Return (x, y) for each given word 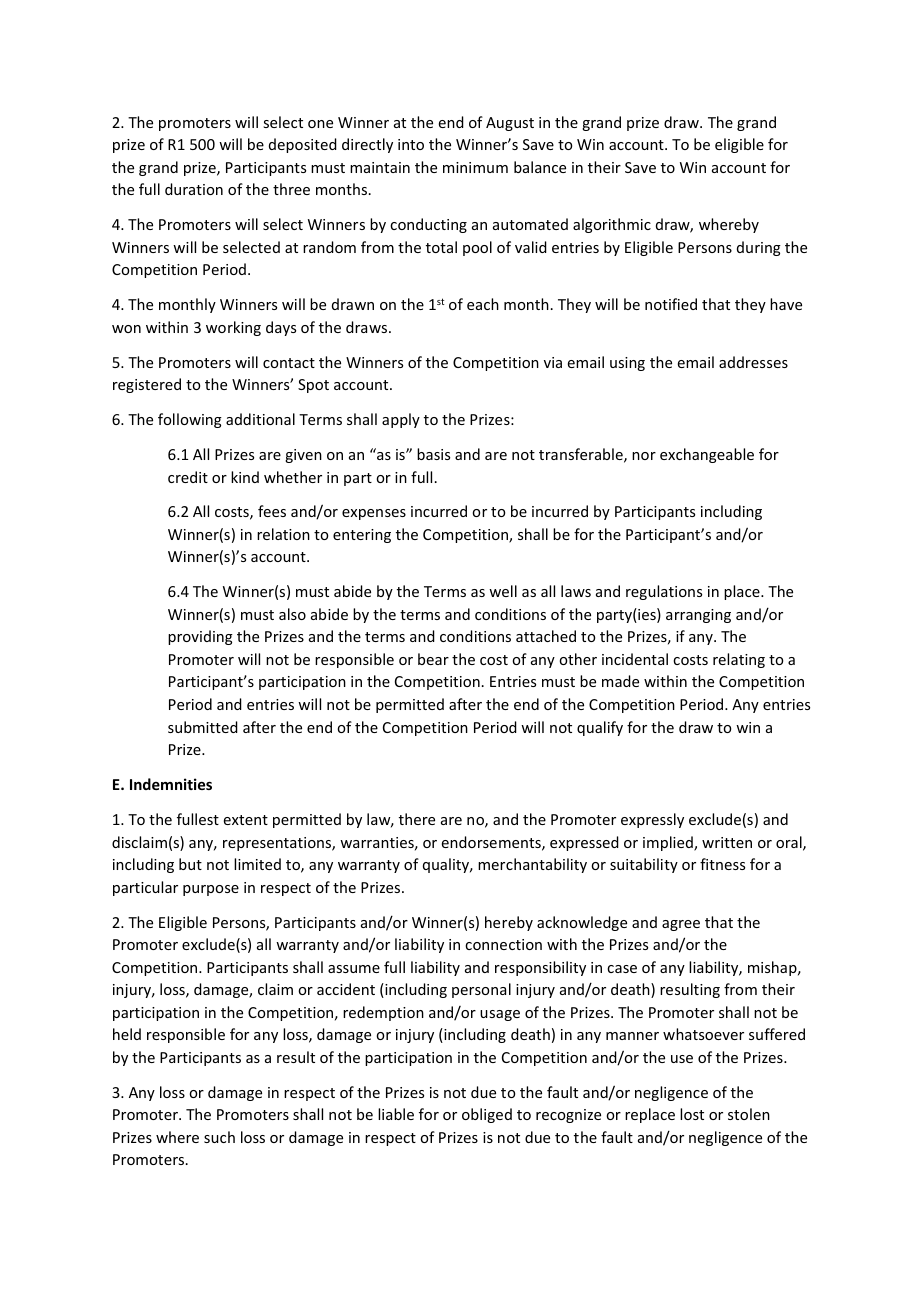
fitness (722, 864)
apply (401, 420)
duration (194, 189)
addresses (753, 362)
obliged (487, 1115)
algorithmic (612, 225)
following (190, 420)
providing (200, 637)
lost (692, 1114)
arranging (698, 616)
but (190, 864)
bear (433, 659)
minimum (475, 167)
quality (447, 865)
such (219, 1137)
